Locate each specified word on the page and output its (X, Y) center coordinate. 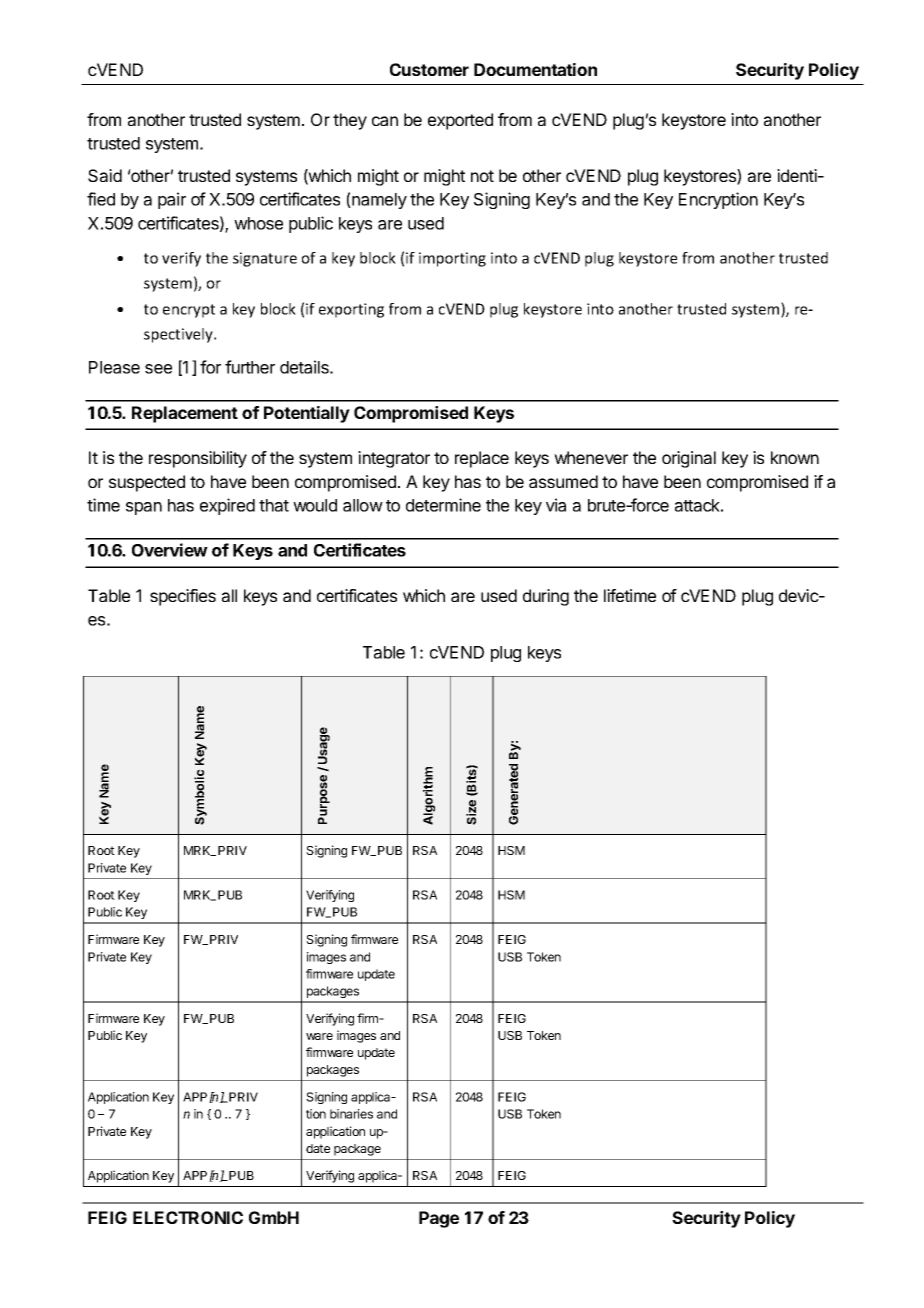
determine (443, 505)
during (546, 597)
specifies (183, 597)
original (689, 459)
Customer (429, 69)
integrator (394, 459)
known (795, 457)
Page (439, 1219)
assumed (563, 481)
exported (460, 121)
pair (172, 200)
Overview (170, 550)
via (556, 505)
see (158, 369)
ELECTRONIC (188, 1217)
